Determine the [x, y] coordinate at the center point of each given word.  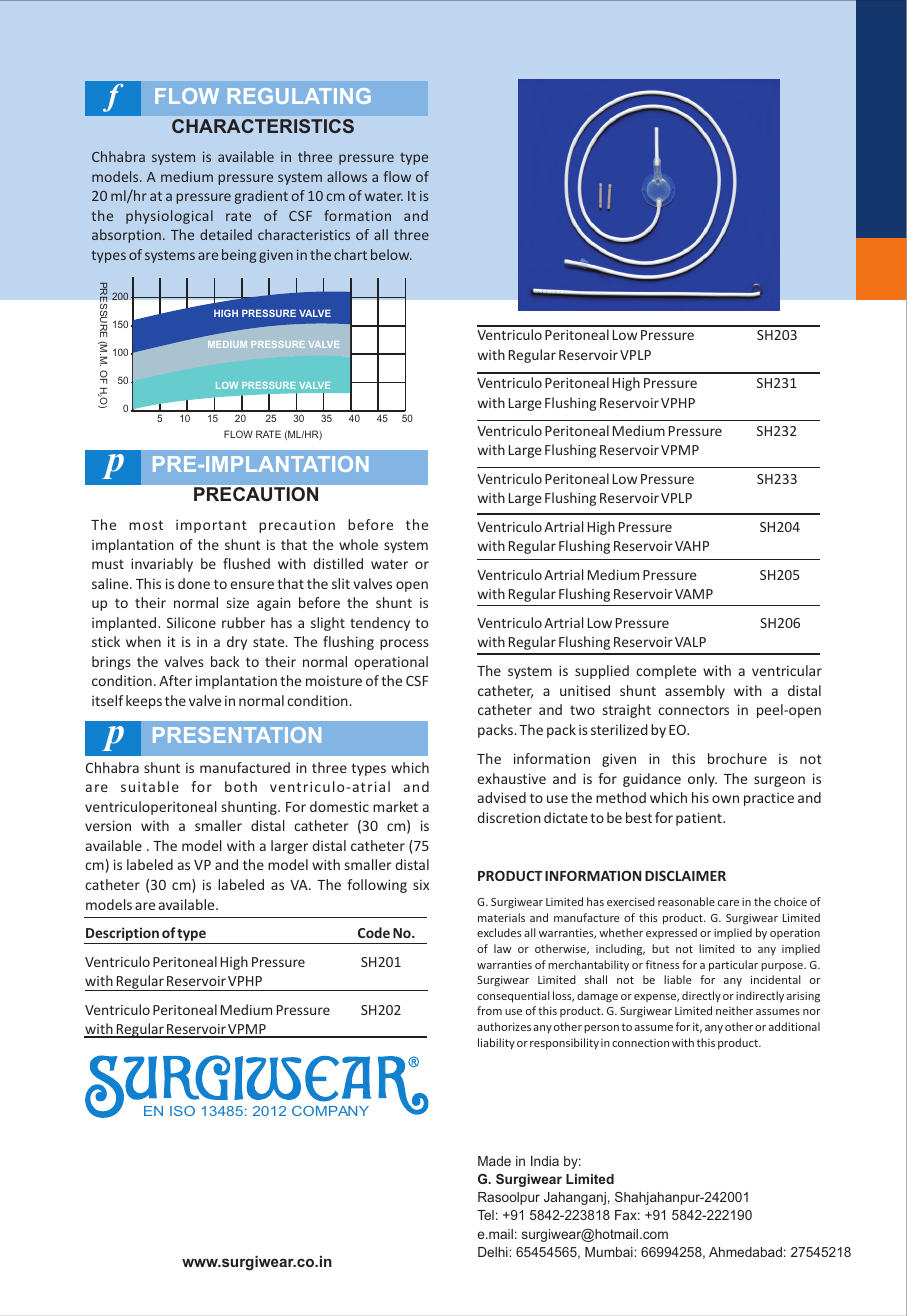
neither [734, 1010]
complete [666, 672]
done [194, 583]
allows [347, 176]
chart [350, 254]
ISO [182, 1111]
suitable [150, 786]
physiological [169, 217]
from [489, 1010]
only [702, 780]
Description [122, 935]
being [239, 256]
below [391, 254]
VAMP [694, 594]
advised [502, 797]
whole [358, 544]
